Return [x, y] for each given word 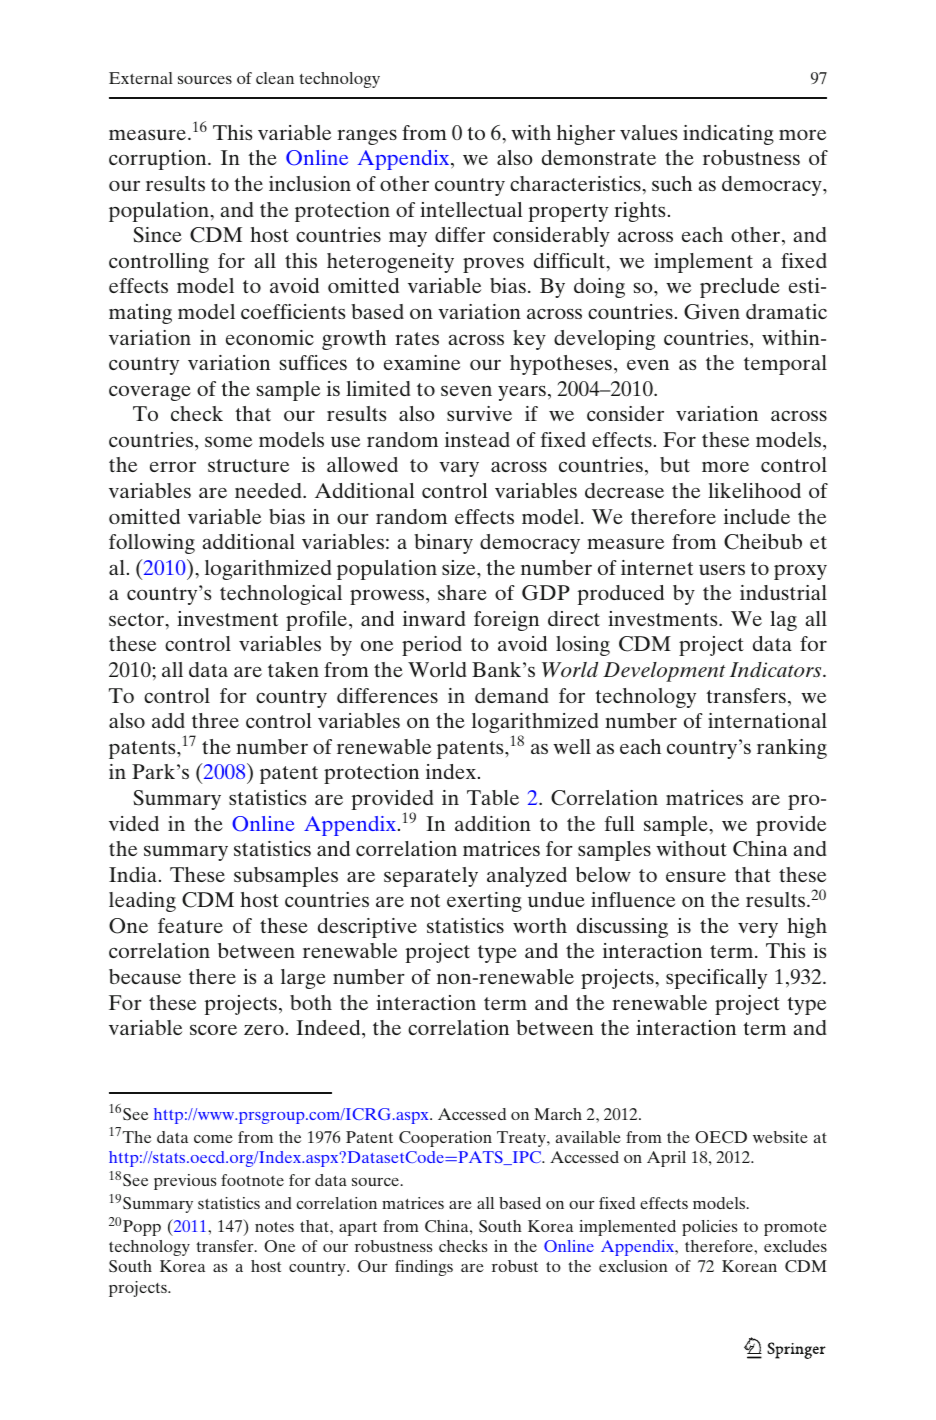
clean [275, 78]
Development [664, 672]
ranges [367, 137]
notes [274, 1226]
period [432, 646]
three [215, 720]
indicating [728, 135]
